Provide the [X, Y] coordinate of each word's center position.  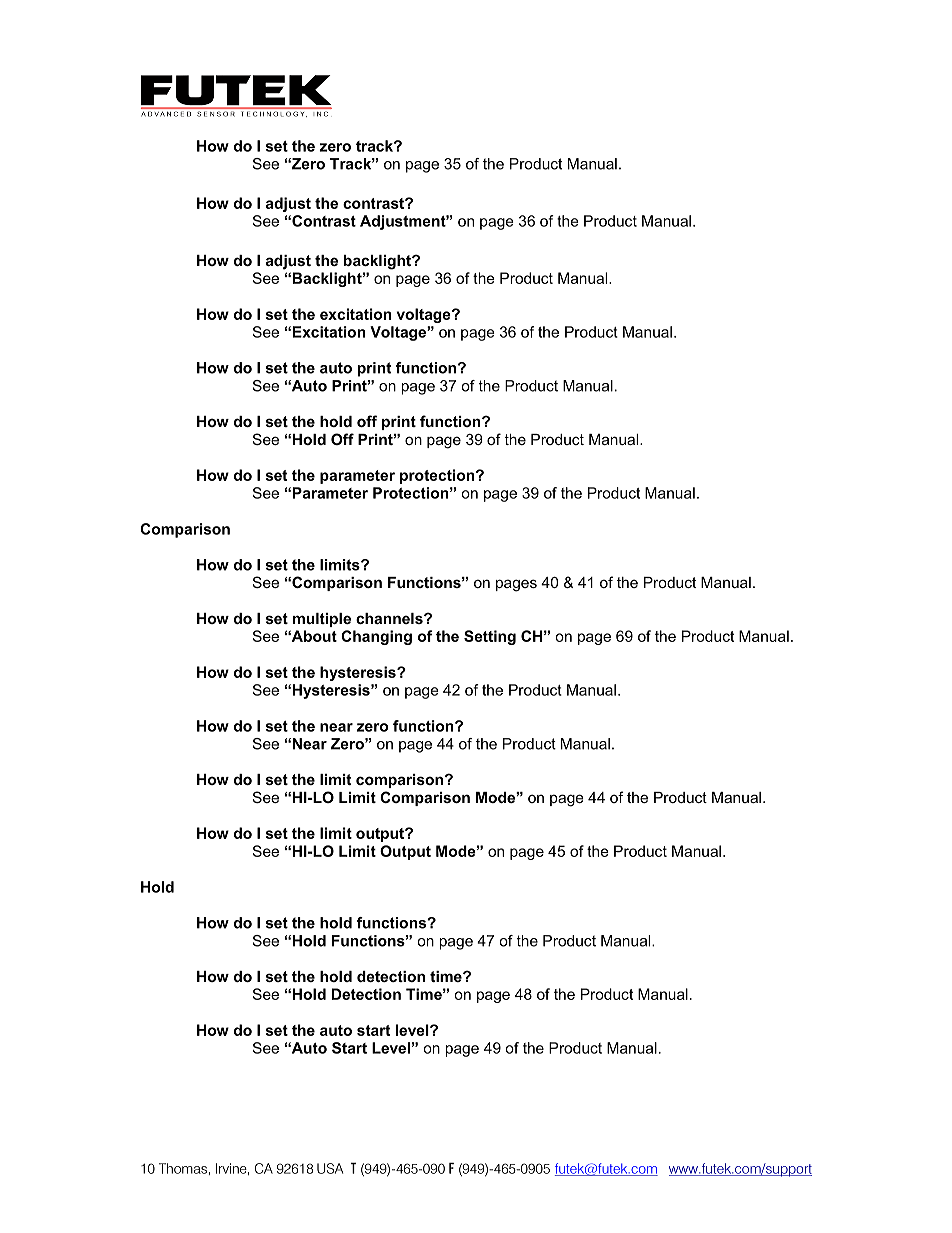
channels [390, 618]
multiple [322, 620]
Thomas [183, 1168]
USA [330, 1168]
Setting [490, 637]
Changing [376, 637]
